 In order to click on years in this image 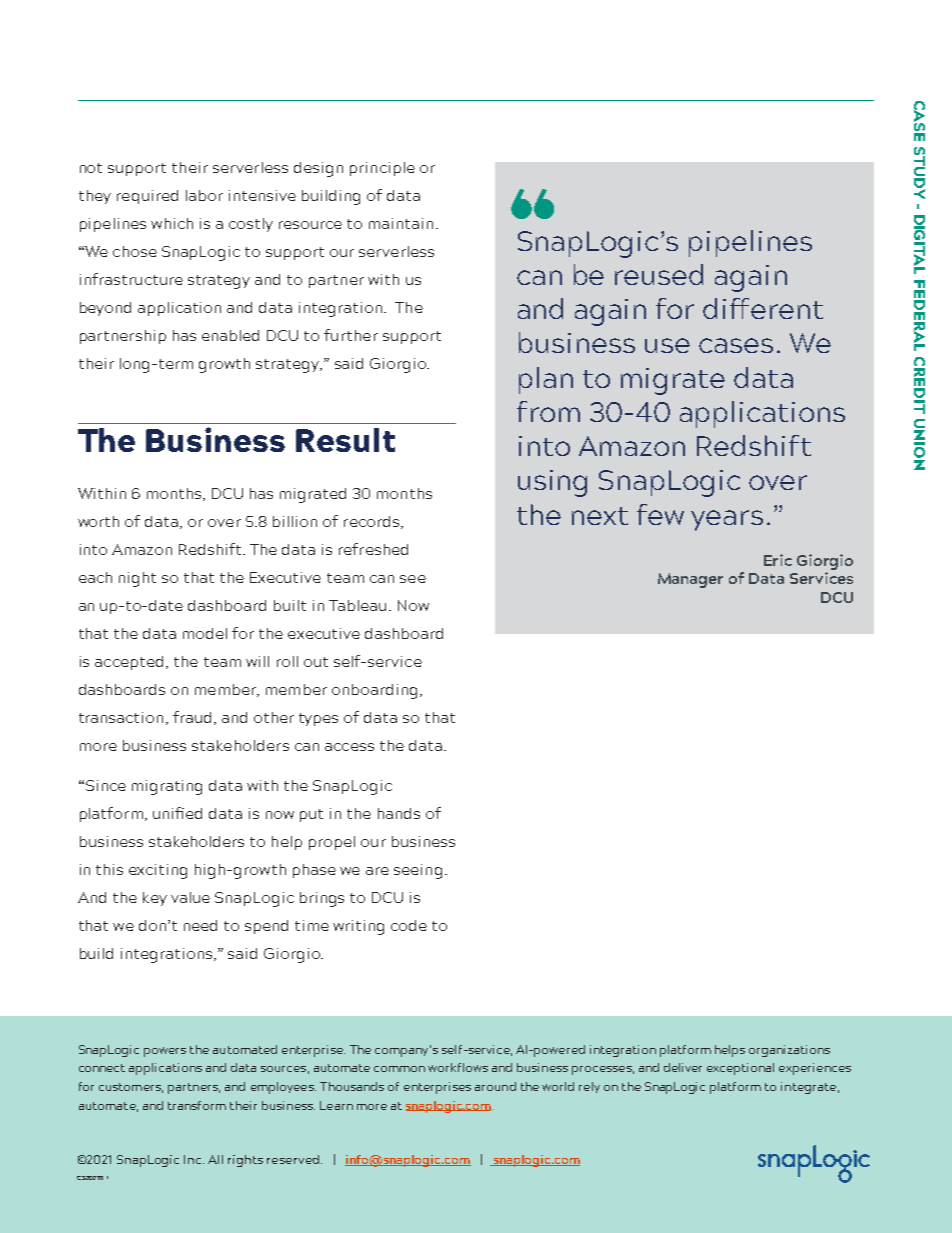, I will do `click(727, 520)`.
